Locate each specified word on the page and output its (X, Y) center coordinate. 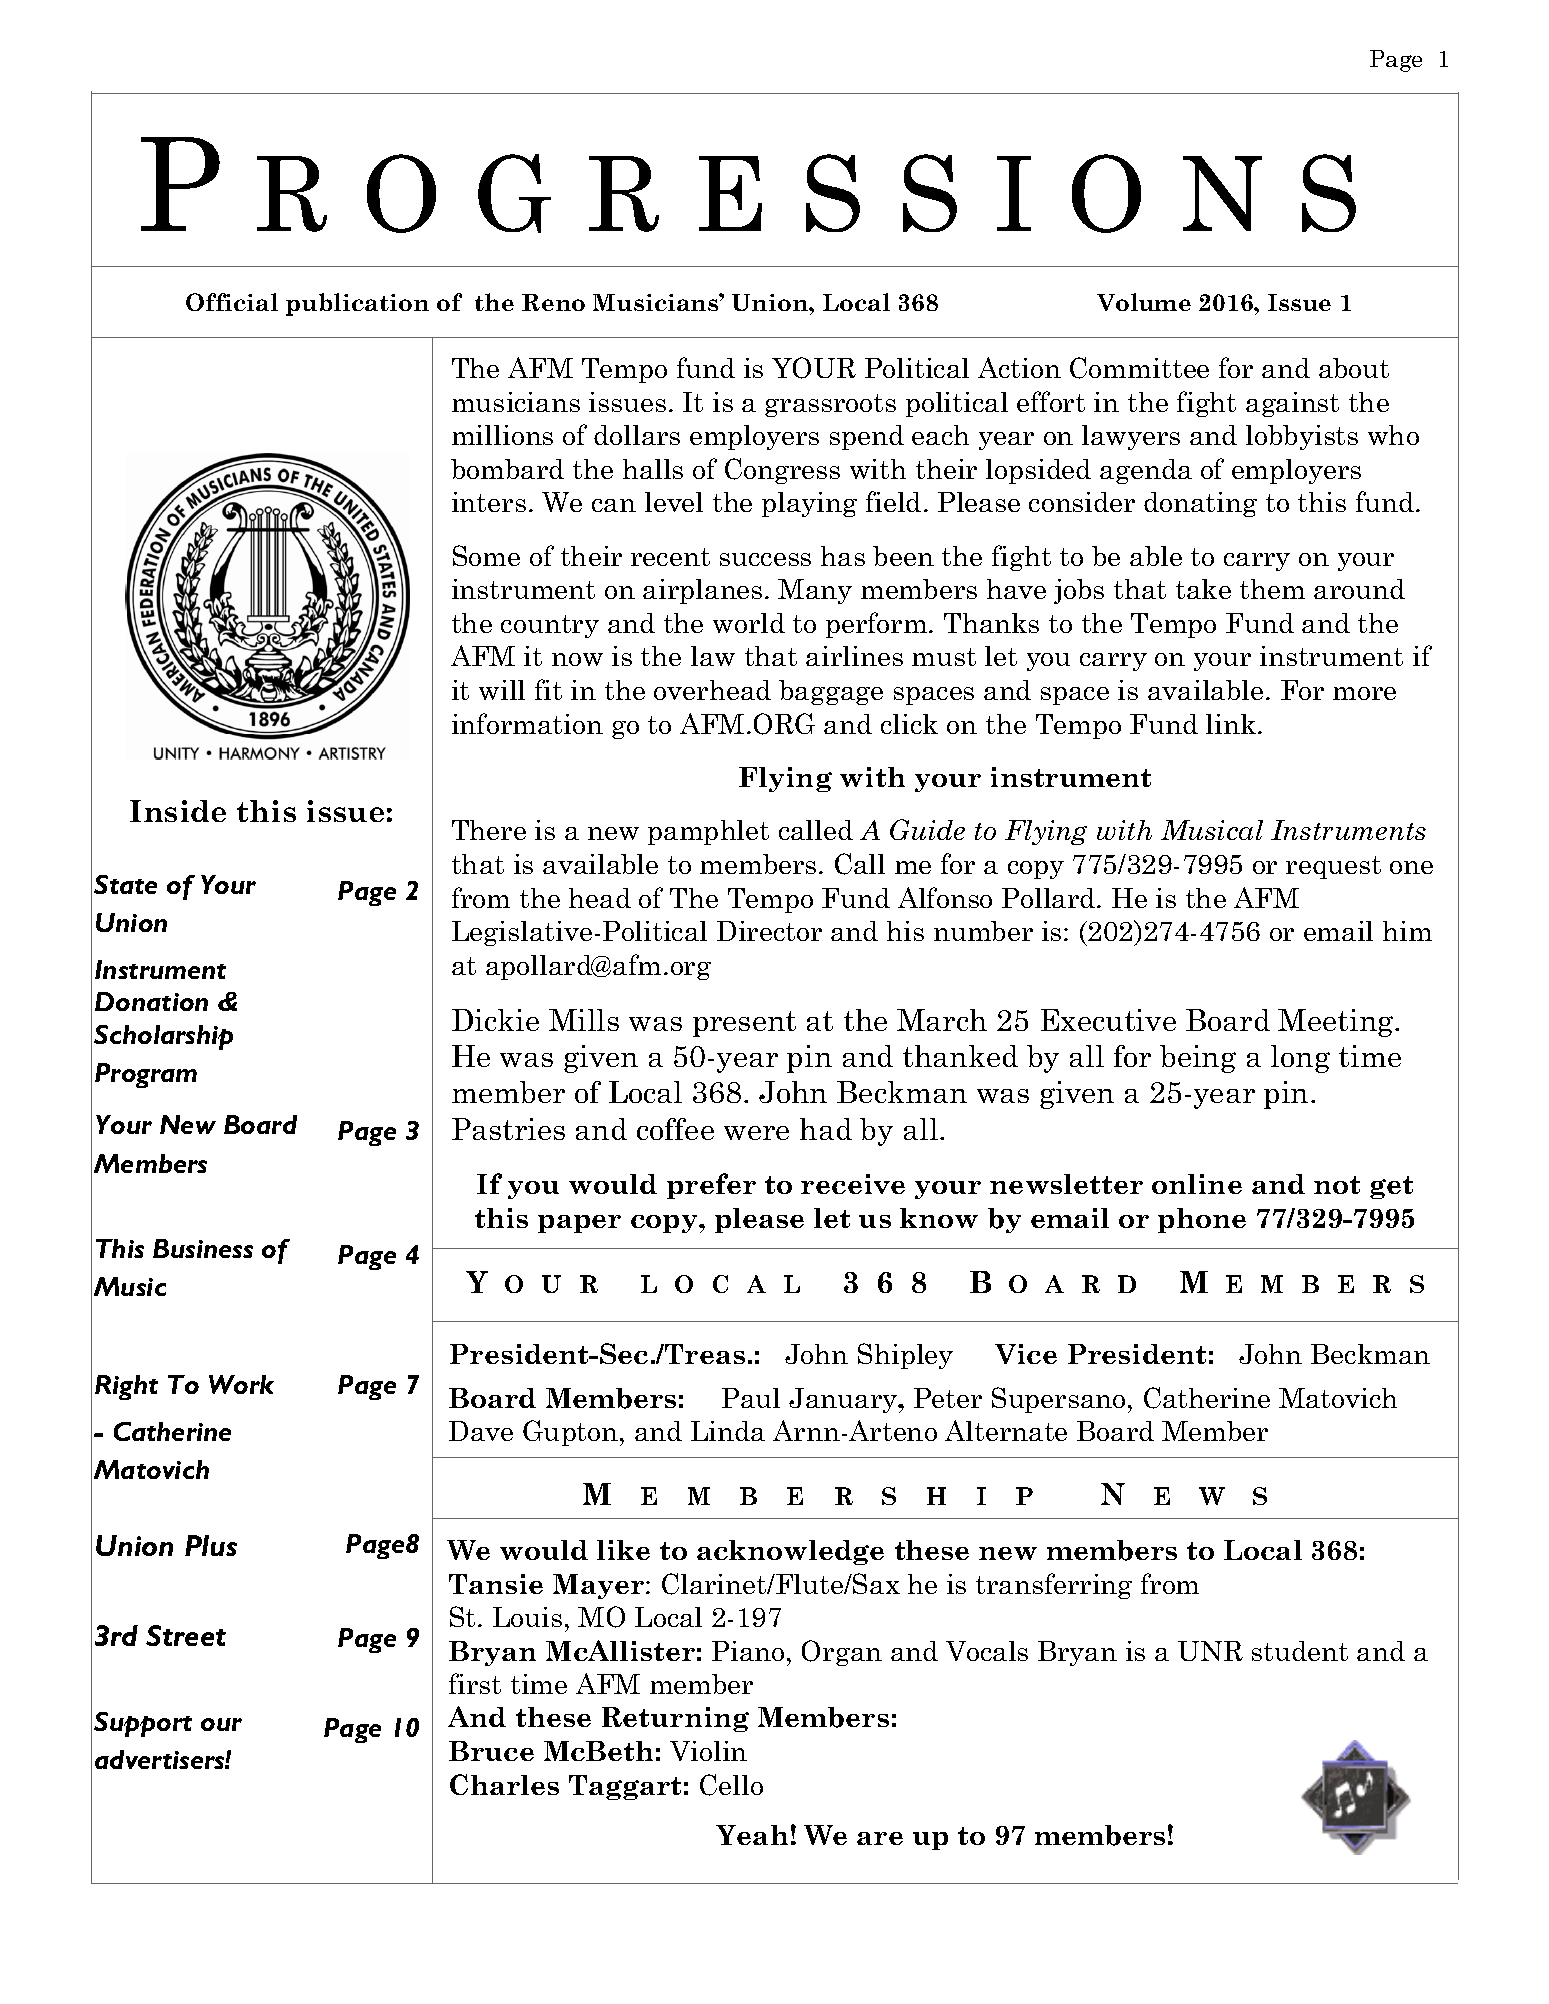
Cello (731, 1785)
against (1292, 404)
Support (143, 1724)
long (1300, 1059)
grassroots (830, 405)
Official (232, 302)
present (744, 1024)
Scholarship (163, 1037)
